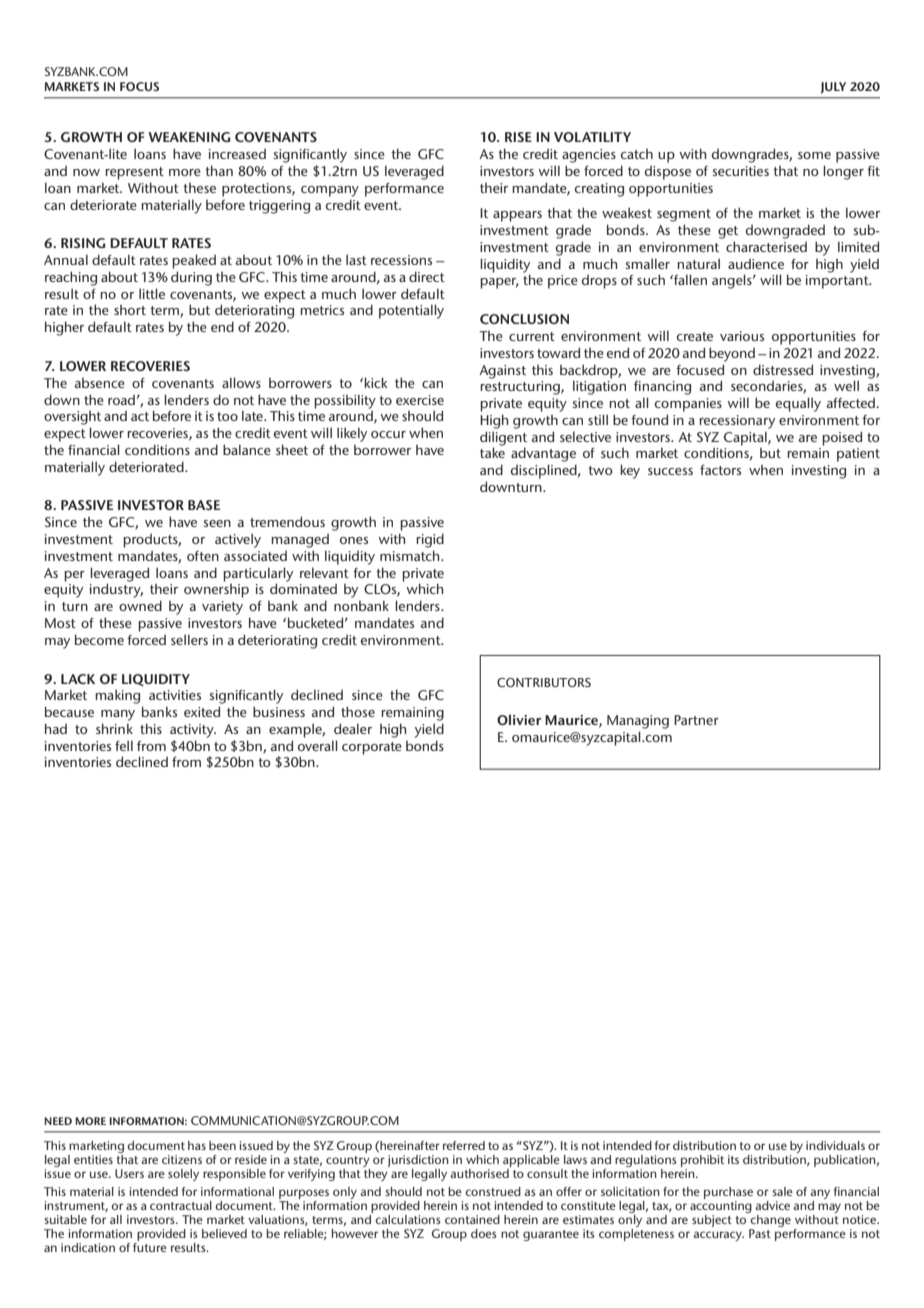 This screenshot has height=1308, width=924. What do you see at coordinates (181, 1205) in the screenshot?
I see `contractual` at bounding box center [181, 1205].
